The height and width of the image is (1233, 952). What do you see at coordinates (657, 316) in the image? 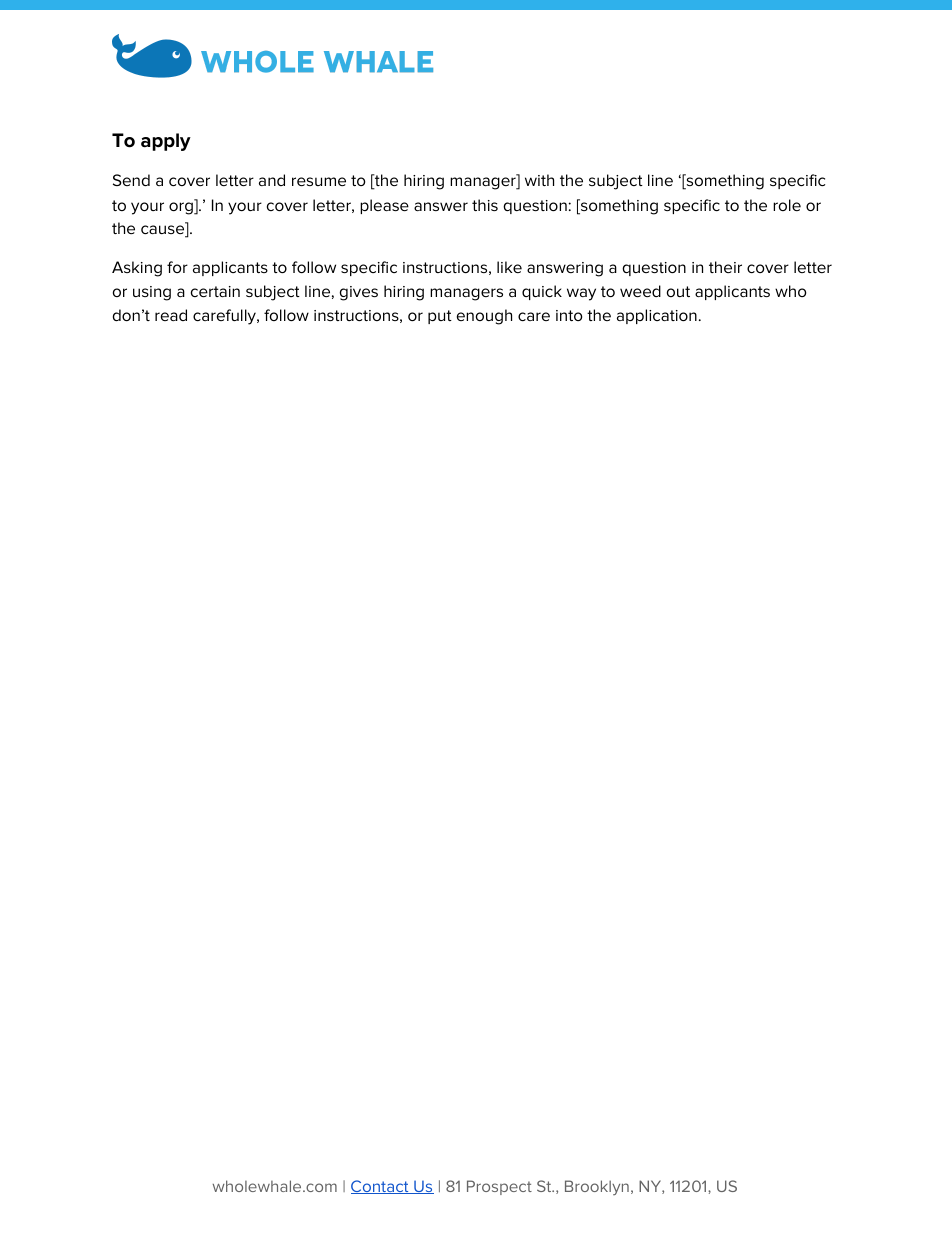
I see `application` at bounding box center [657, 316].
